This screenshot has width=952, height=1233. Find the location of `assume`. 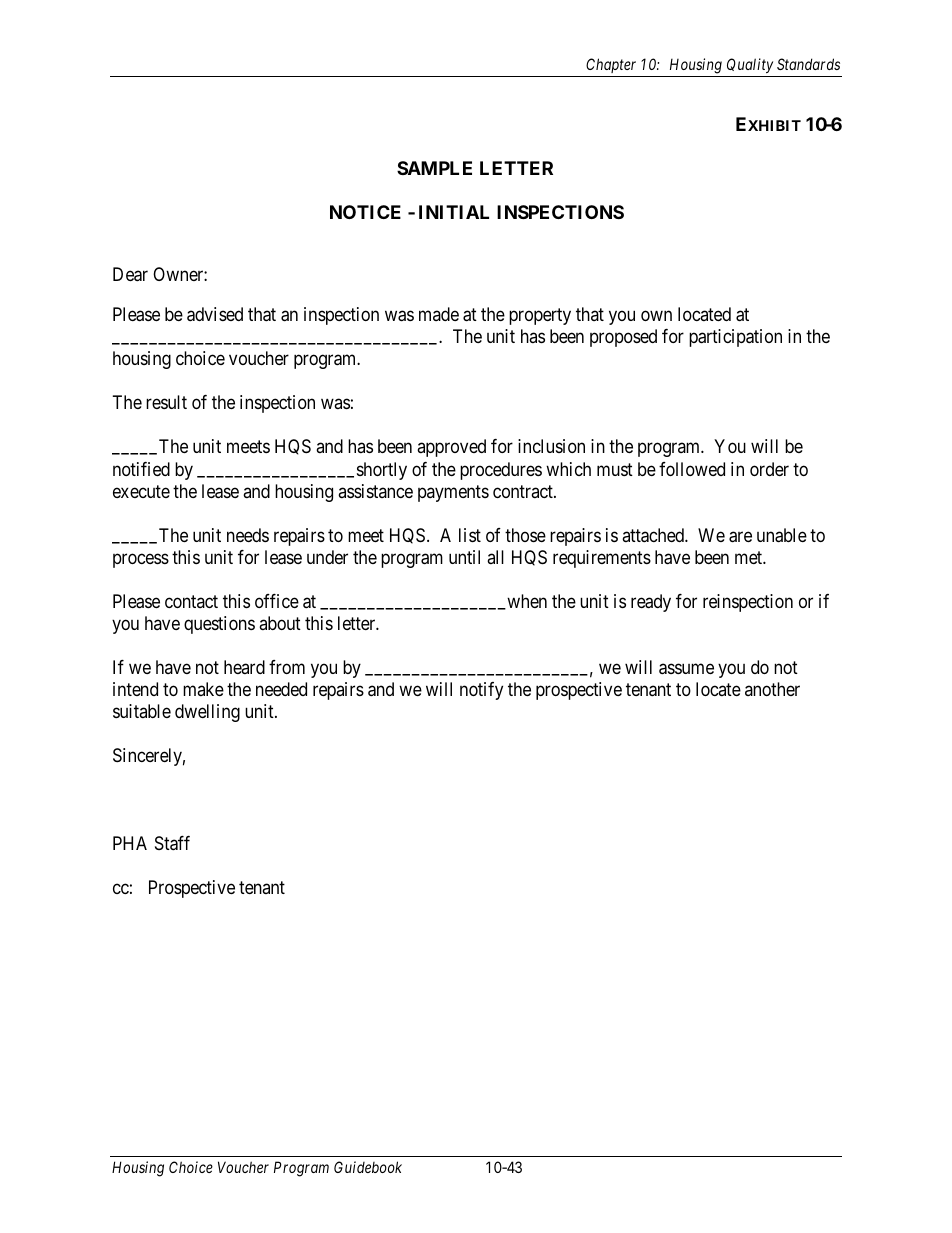

assume is located at coordinates (686, 669).
